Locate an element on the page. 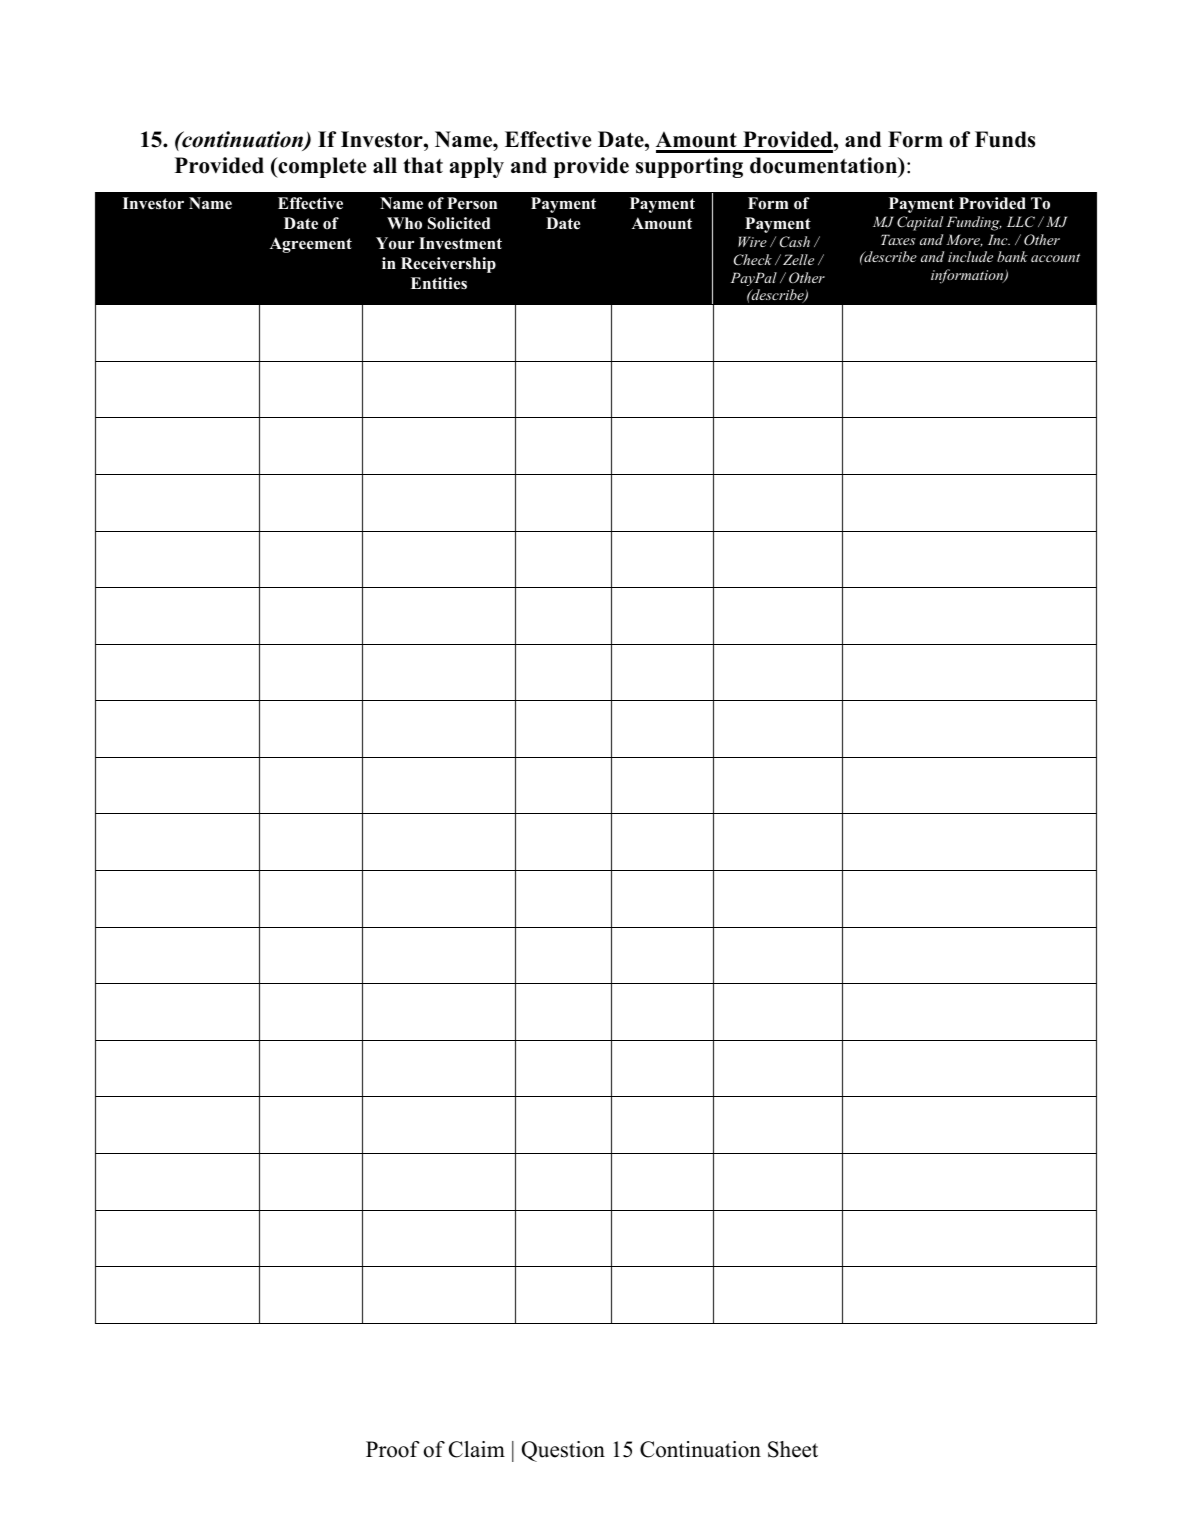  Claim is located at coordinates (477, 1449).
